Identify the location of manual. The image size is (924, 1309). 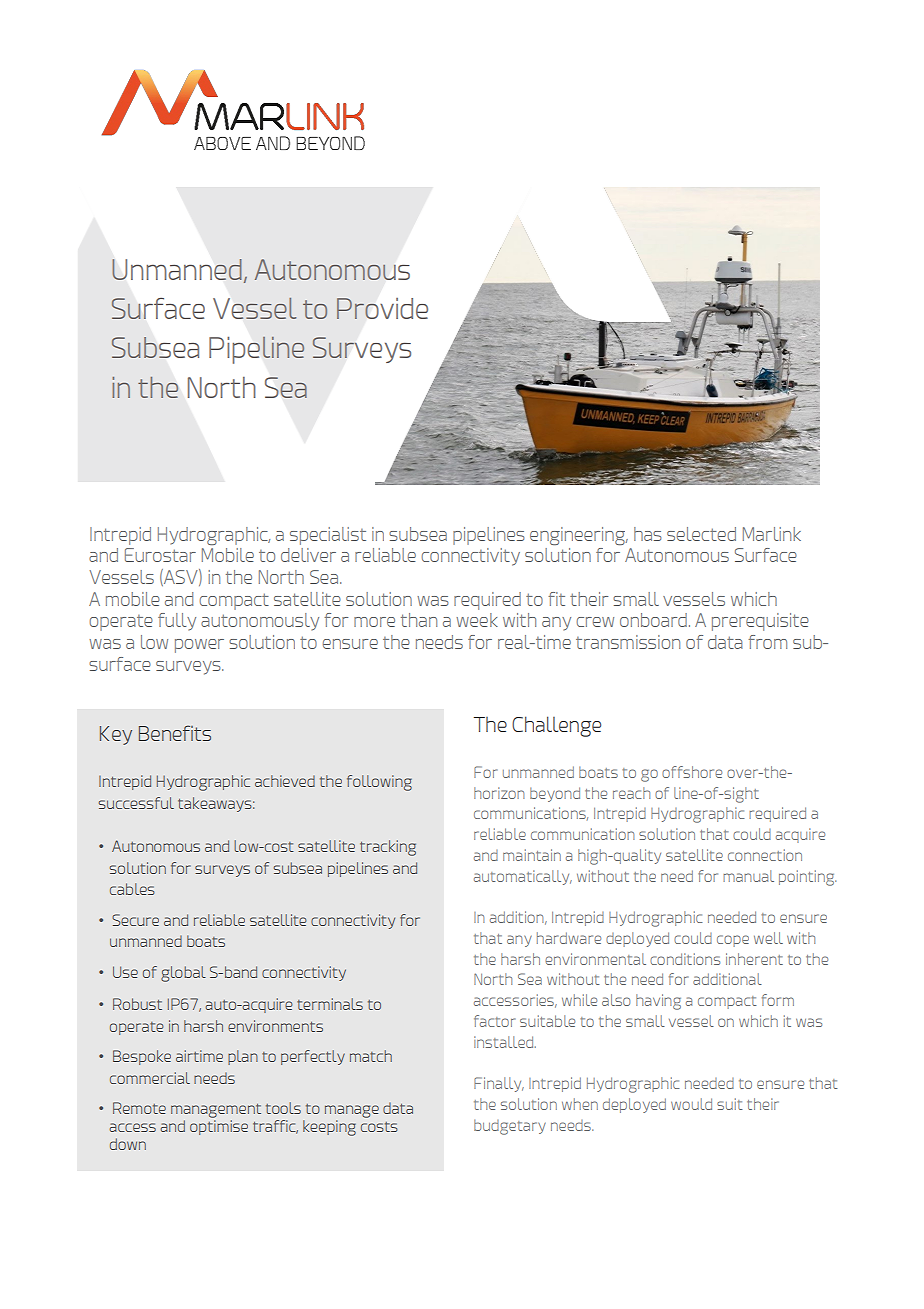
(748, 876).
